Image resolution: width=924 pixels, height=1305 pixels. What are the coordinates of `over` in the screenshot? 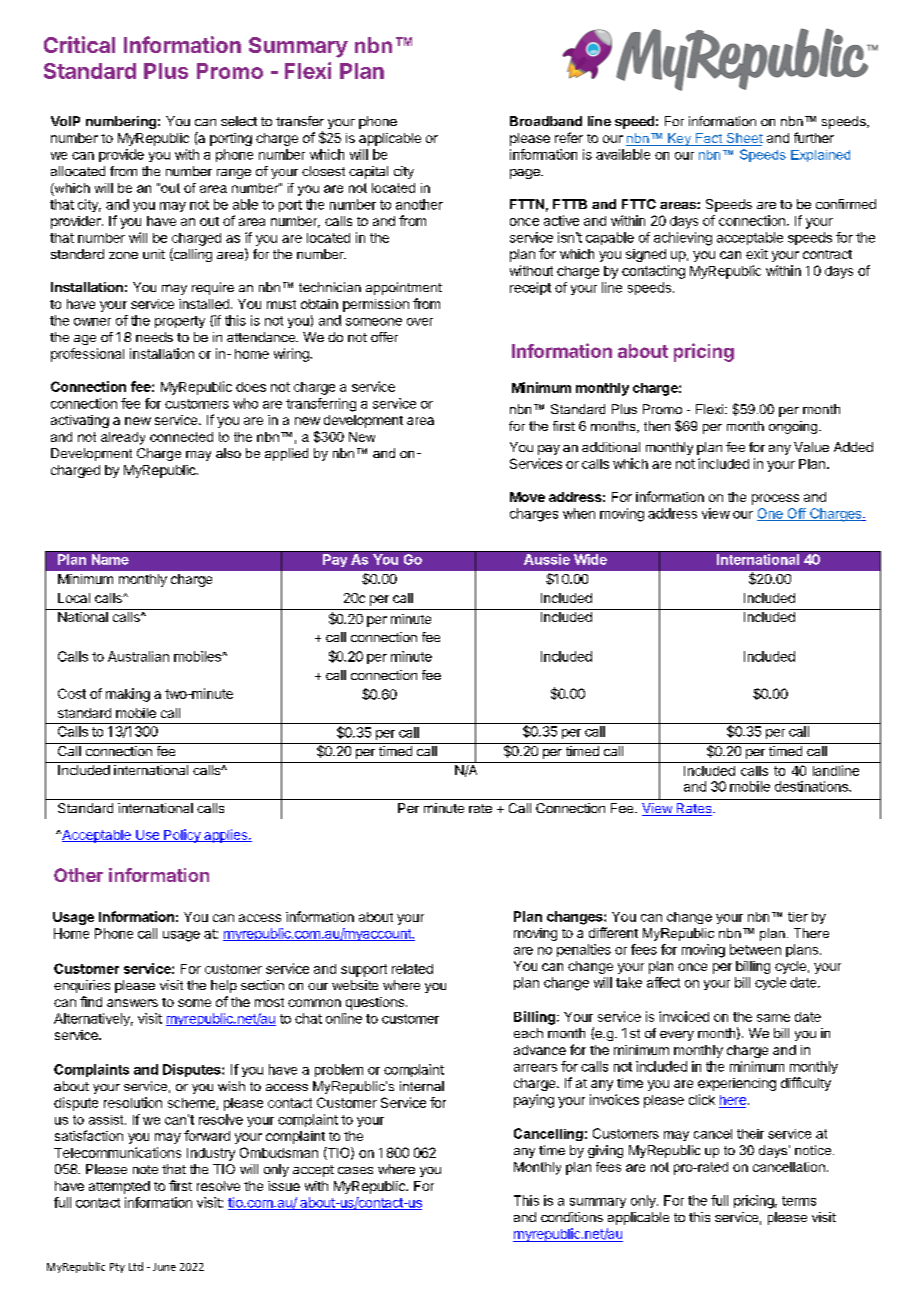 It's located at (420, 322).
